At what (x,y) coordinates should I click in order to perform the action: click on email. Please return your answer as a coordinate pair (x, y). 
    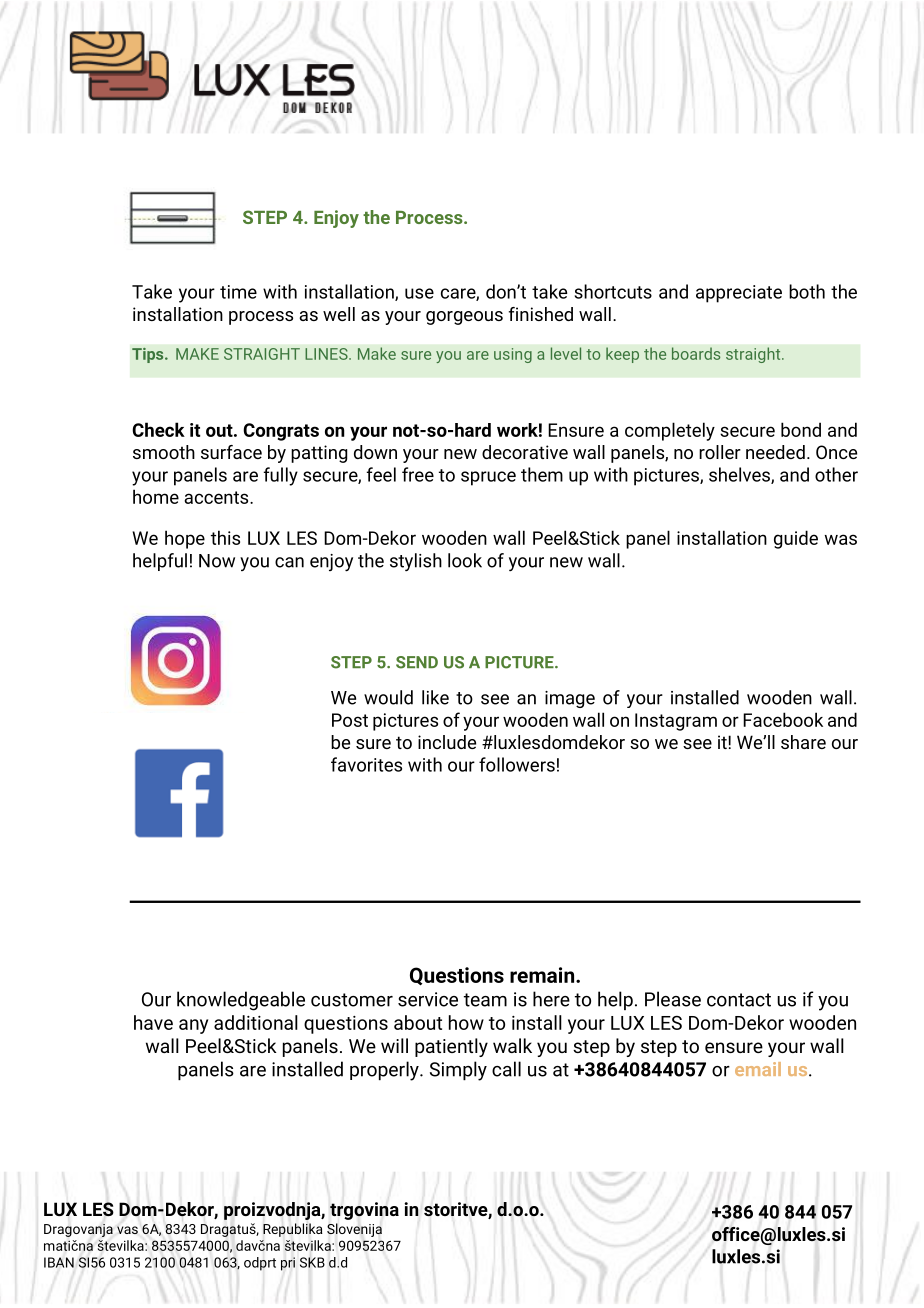
    Looking at the image, I should click on (758, 1069).
